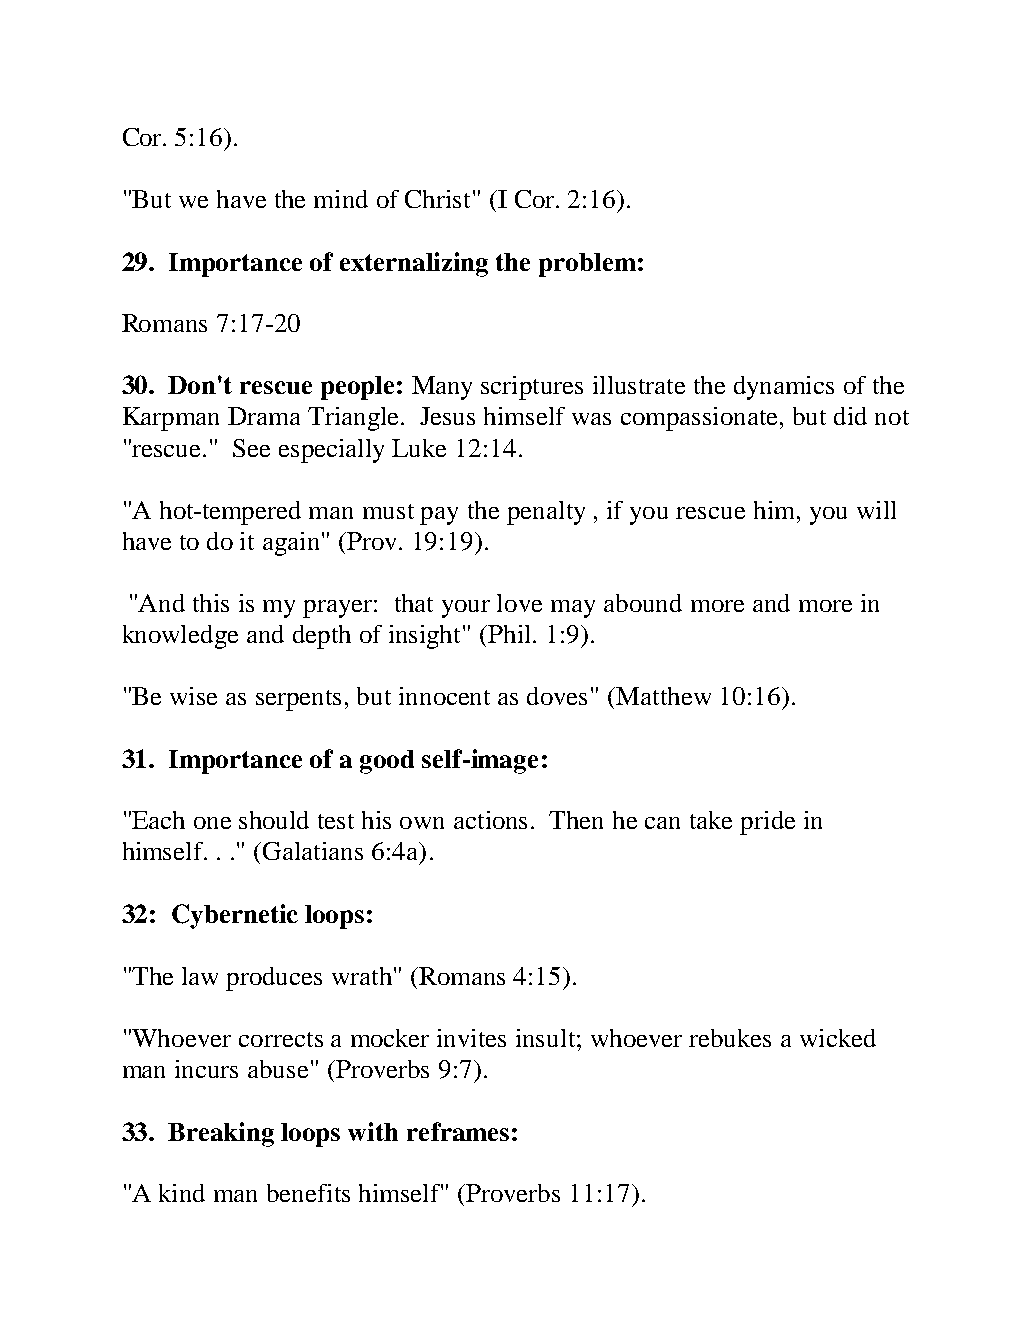 Image resolution: width=1033 pixels, height=1337 pixels. Describe the element at coordinates (784, 388) in the screenshot. I see `dynamics` at that location.
